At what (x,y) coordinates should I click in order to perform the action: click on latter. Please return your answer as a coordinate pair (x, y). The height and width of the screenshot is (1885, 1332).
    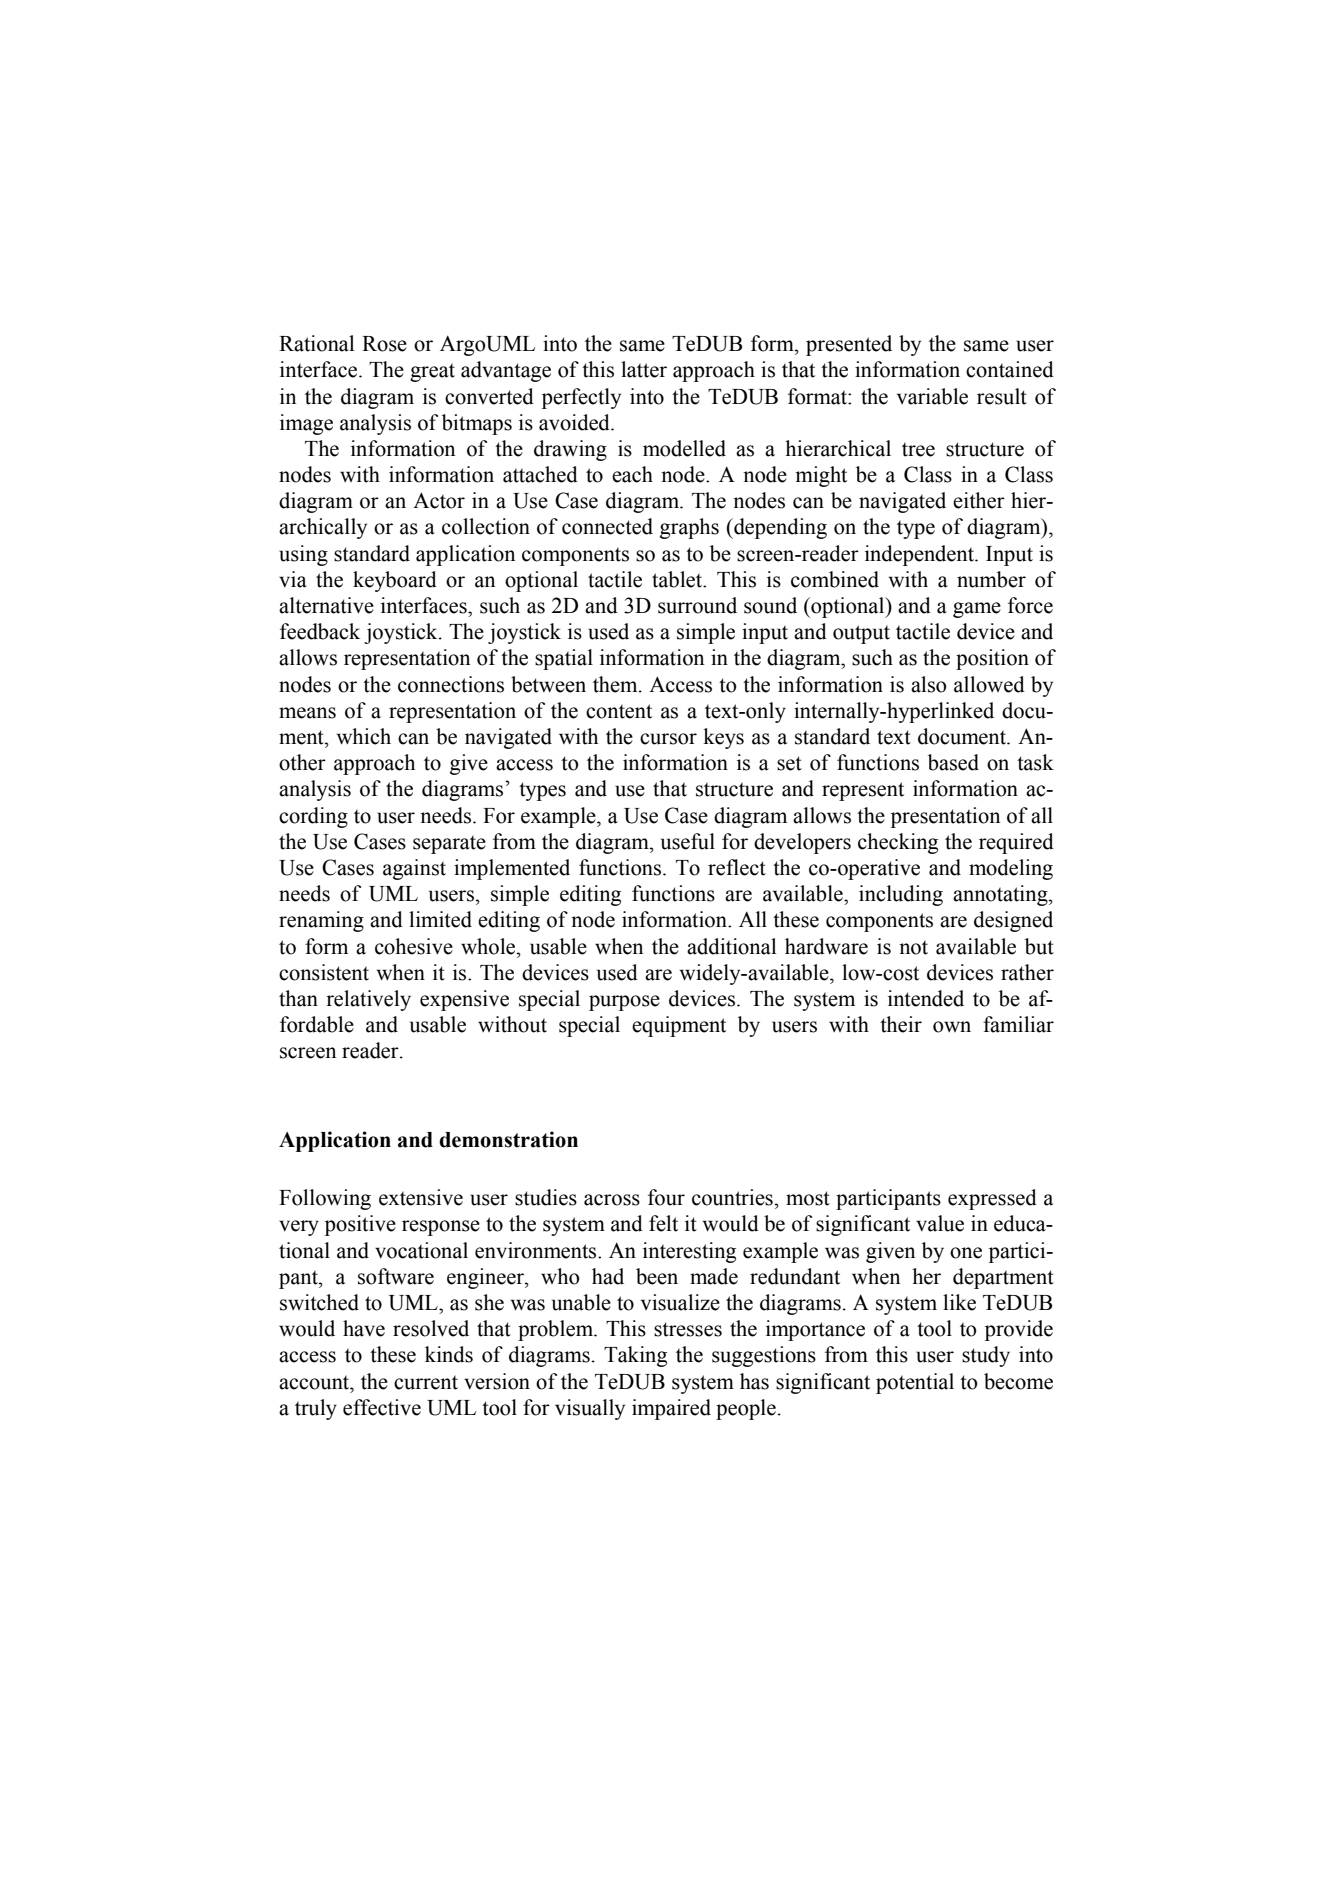
    Looking at the image, I should click on (644, 369).
